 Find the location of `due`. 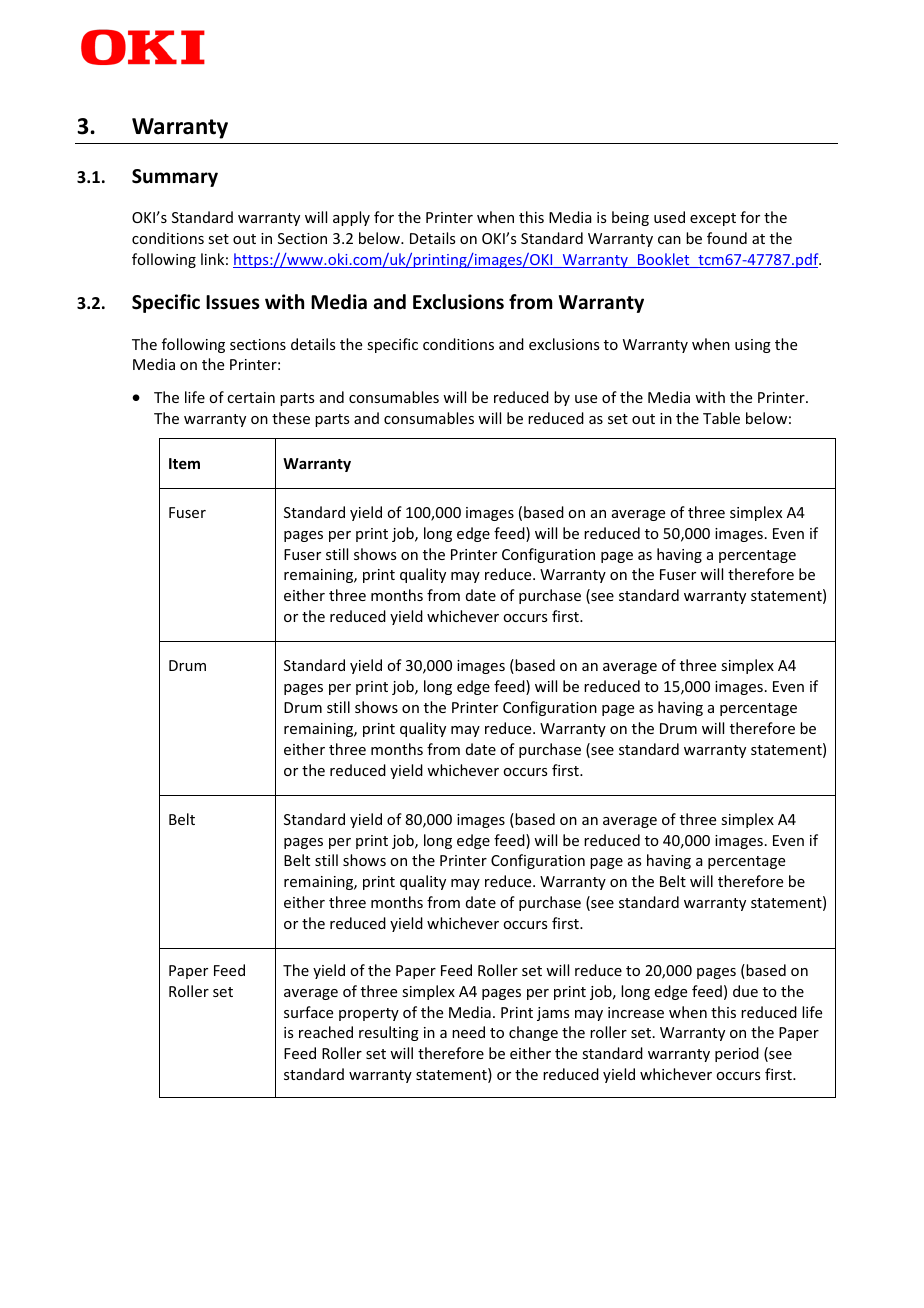

due is located at coordinates (745, 991).
